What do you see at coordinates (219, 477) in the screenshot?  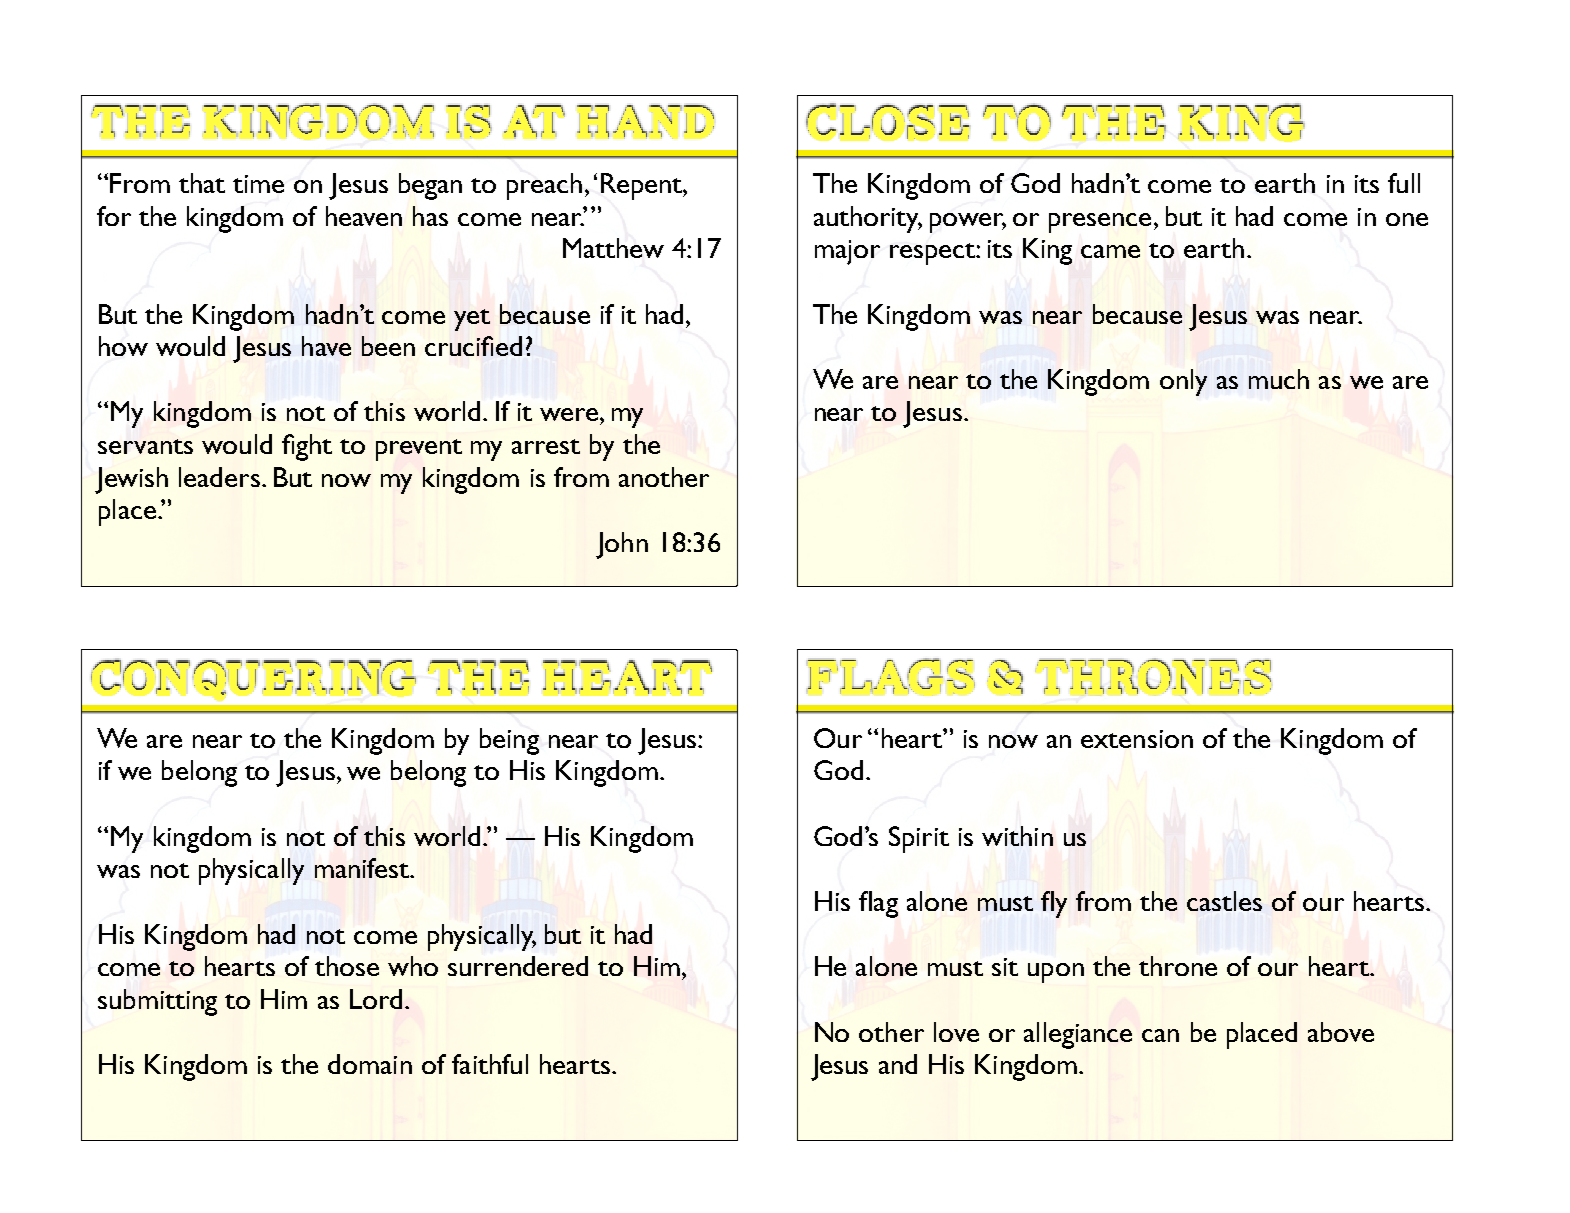 I see `leaders` at bounding box center [219, 477].
